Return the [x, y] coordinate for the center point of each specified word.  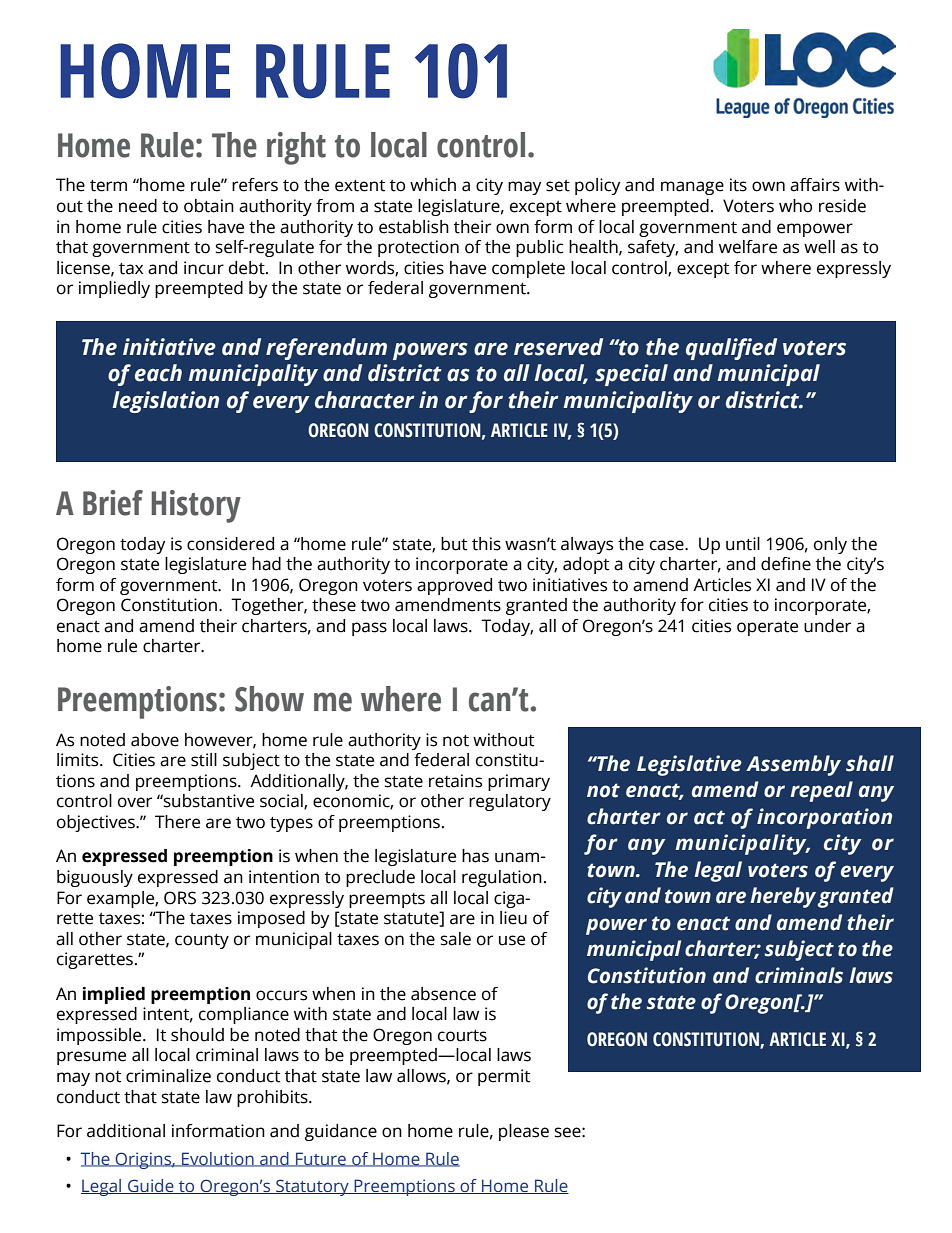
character [365, 400]
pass [369, 629]
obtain [209, 206]
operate [767, 628]
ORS [180, 898]
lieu [513, 918]
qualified [731, 349]
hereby [783, 897]
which [433, 185]
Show [269, 699]
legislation [165, 402]
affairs [815, 185]
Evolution [218, 1159]
